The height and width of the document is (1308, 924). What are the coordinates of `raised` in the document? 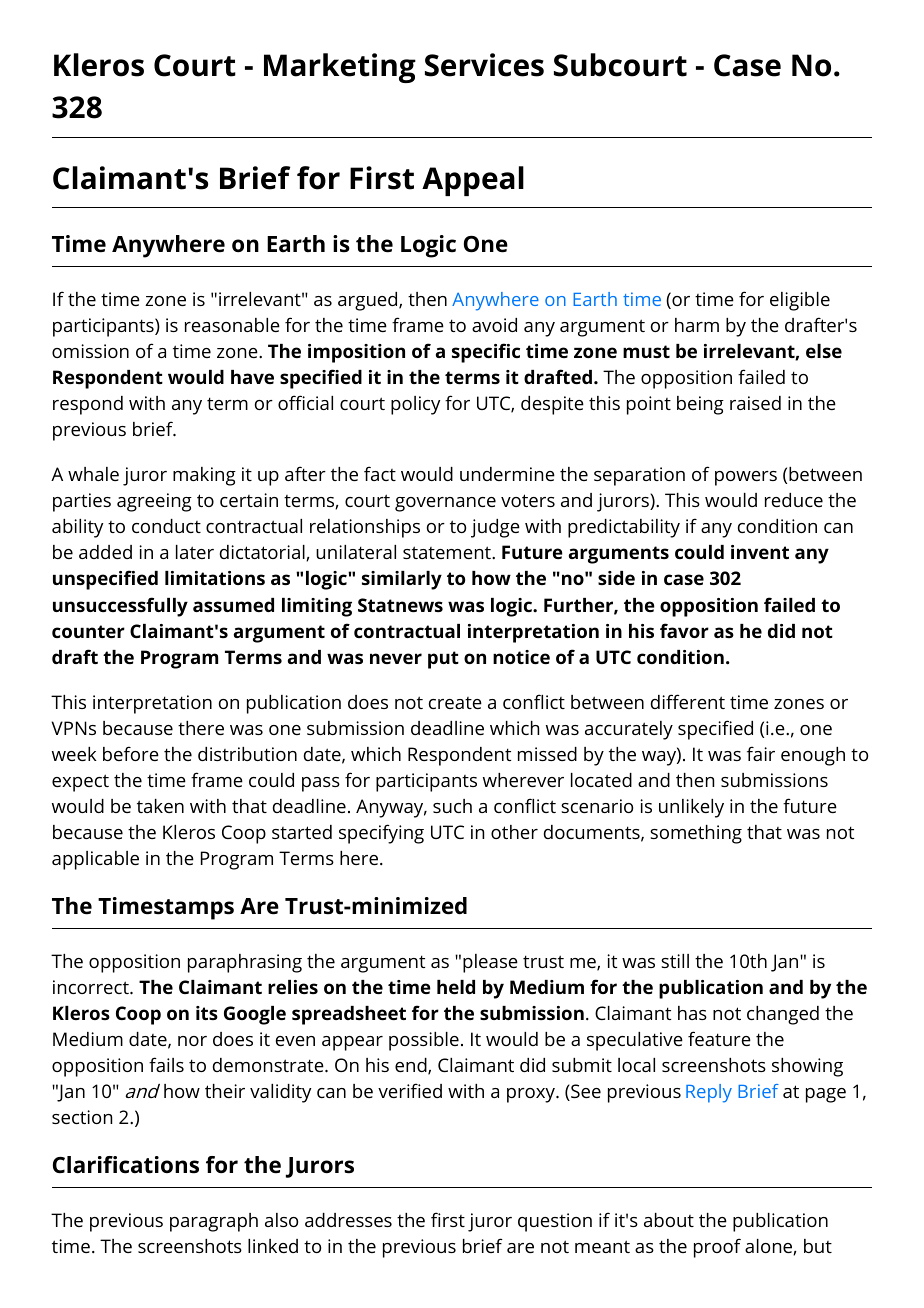 It's located at (755, 403).
